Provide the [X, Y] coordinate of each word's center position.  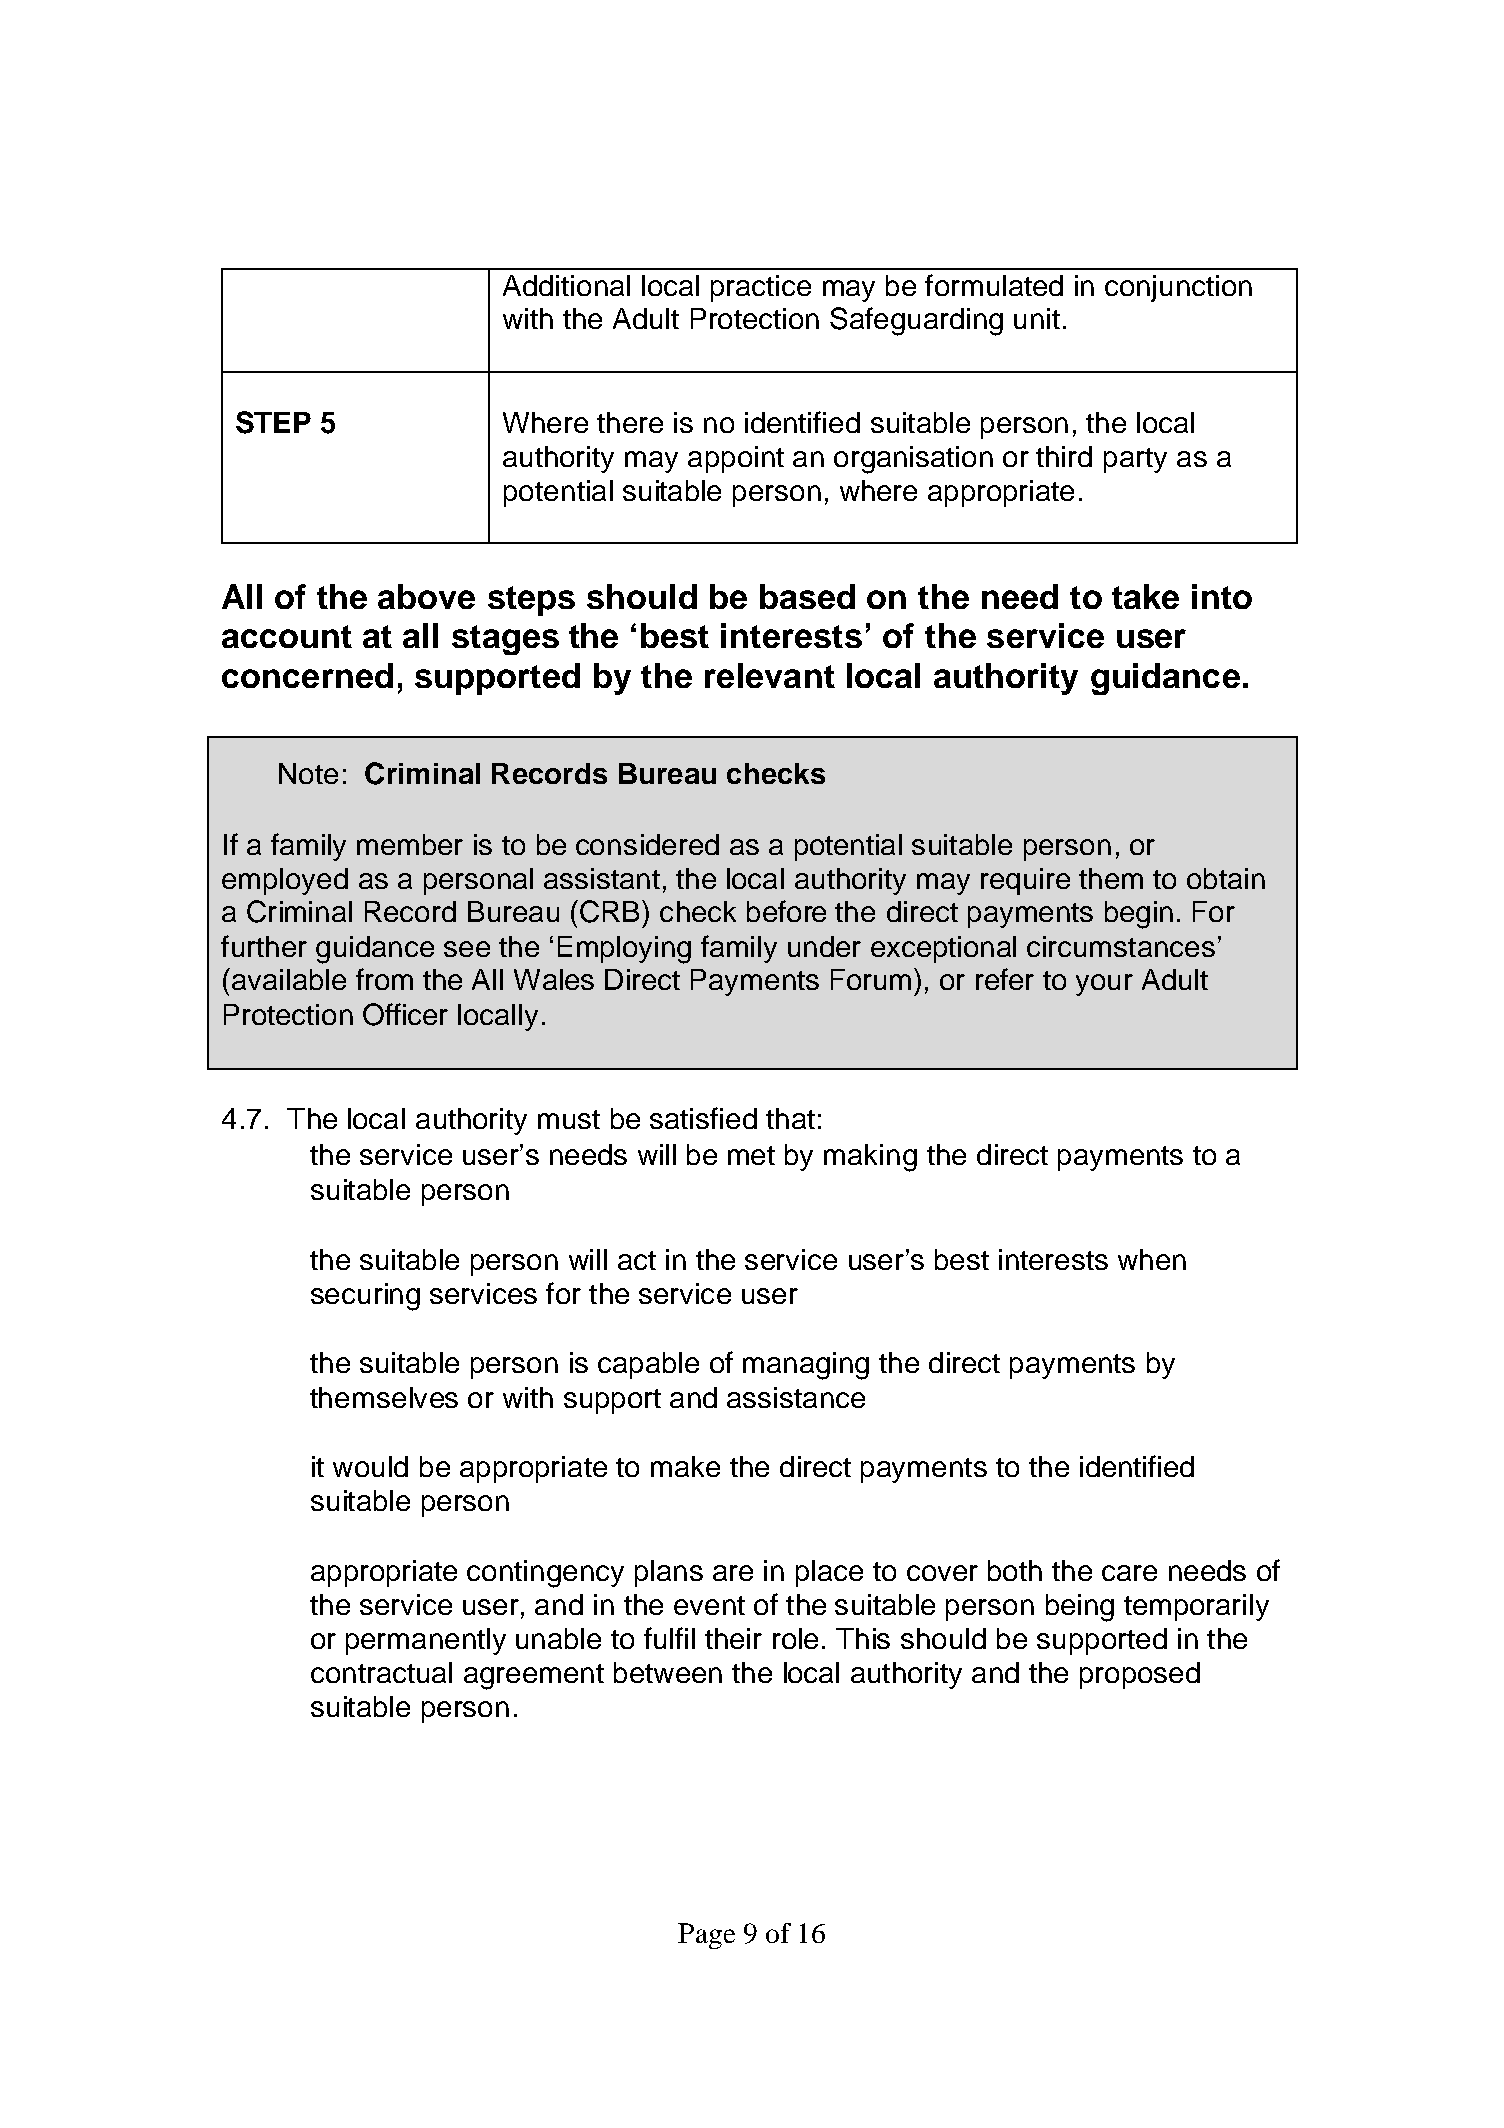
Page [706, 1936]
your [1104, 985]
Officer [405, 1014]
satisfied [703, 1118]
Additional [566, 285]
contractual [381, 1672]
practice [761, 288]
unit [1037, 318]
